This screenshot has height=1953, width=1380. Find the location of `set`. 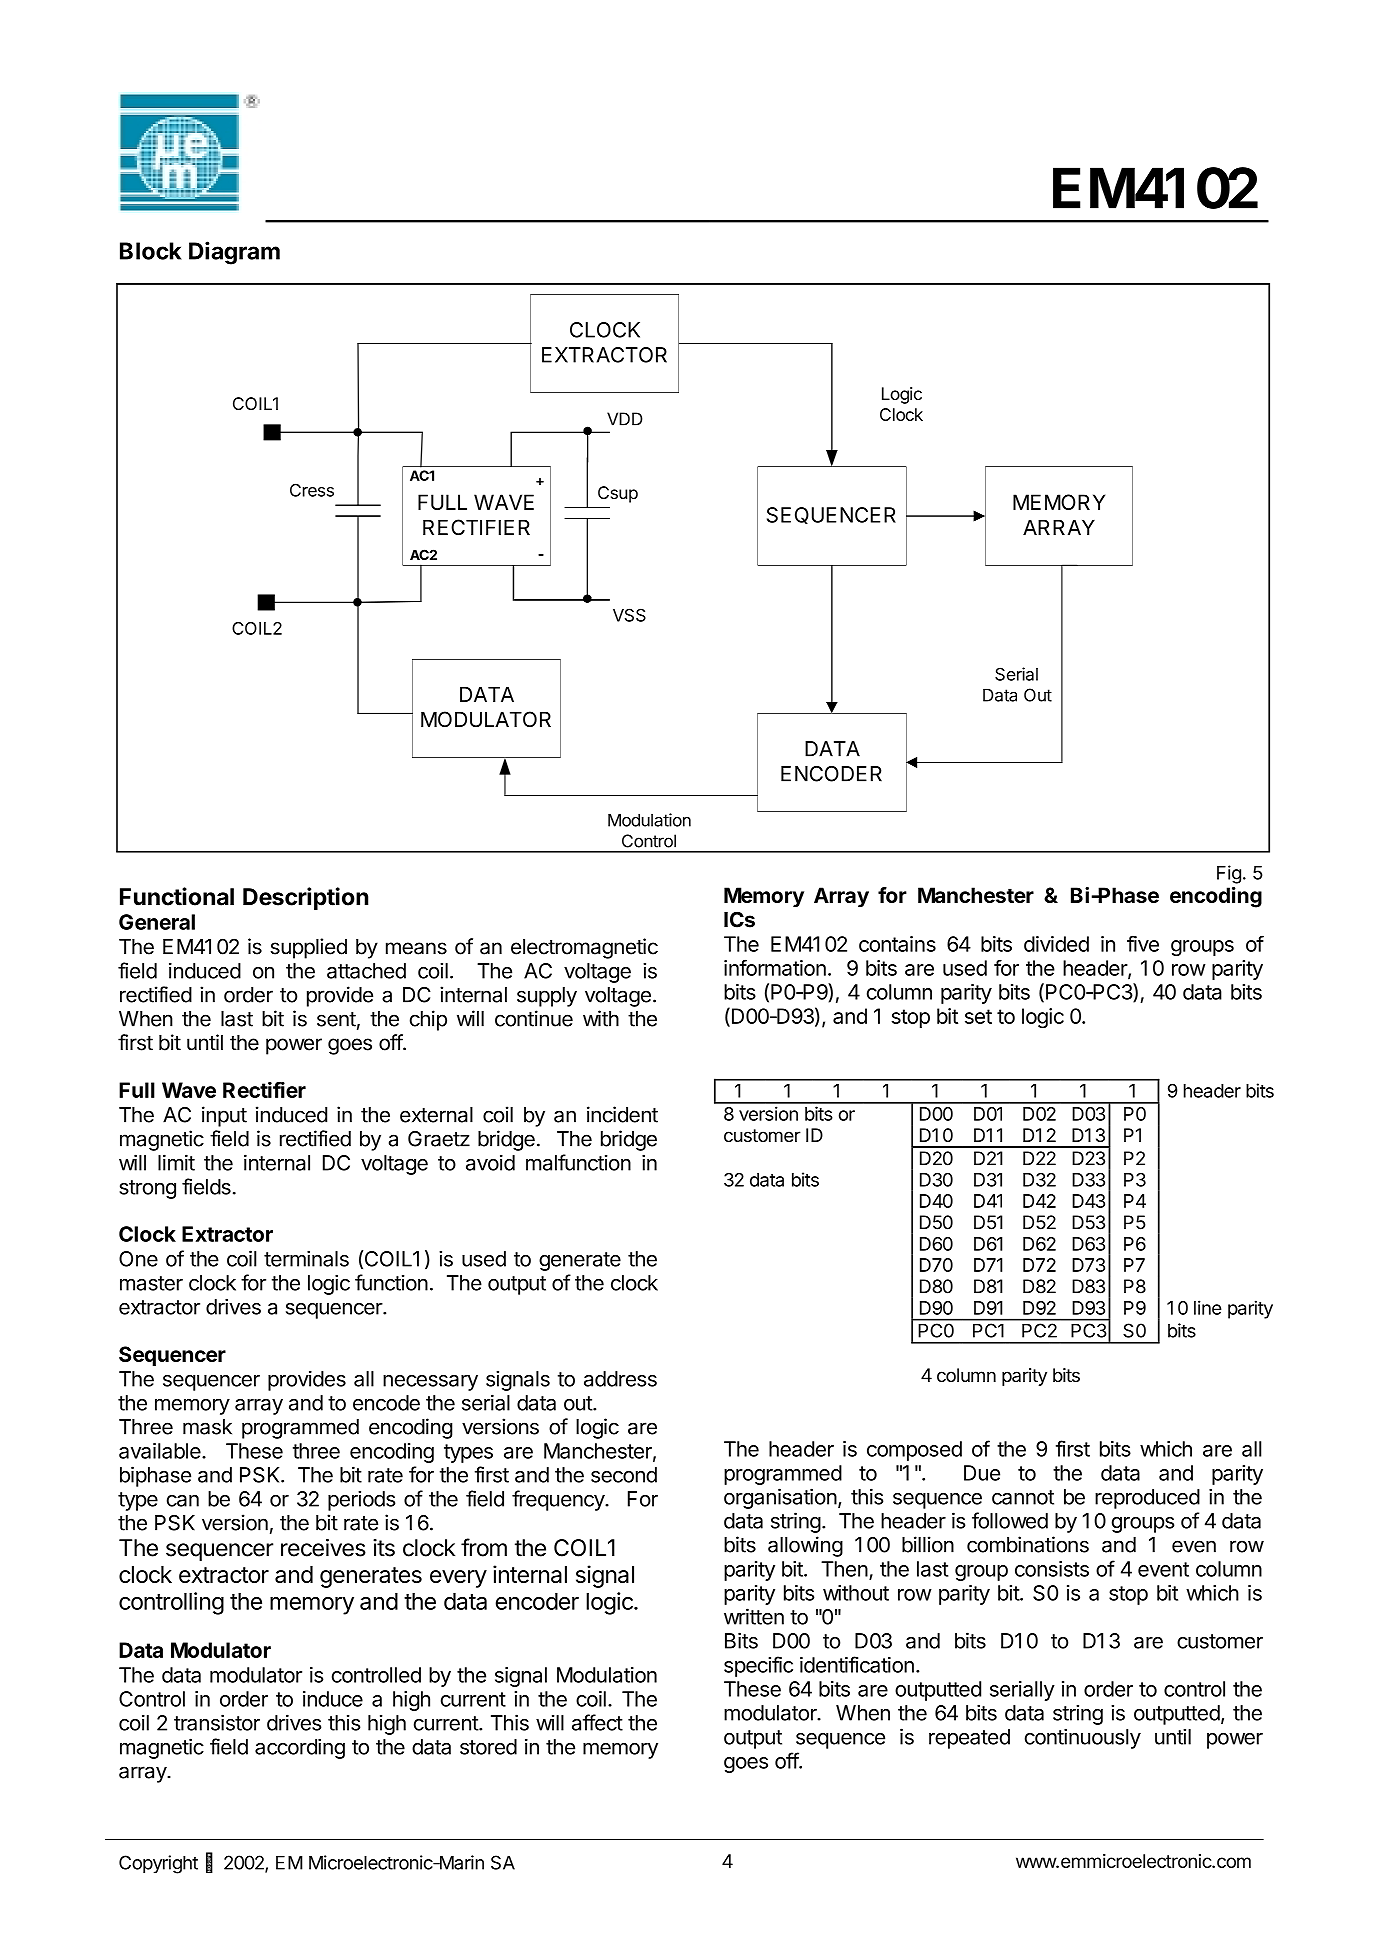

set is located at coordinates (978, 1016).
